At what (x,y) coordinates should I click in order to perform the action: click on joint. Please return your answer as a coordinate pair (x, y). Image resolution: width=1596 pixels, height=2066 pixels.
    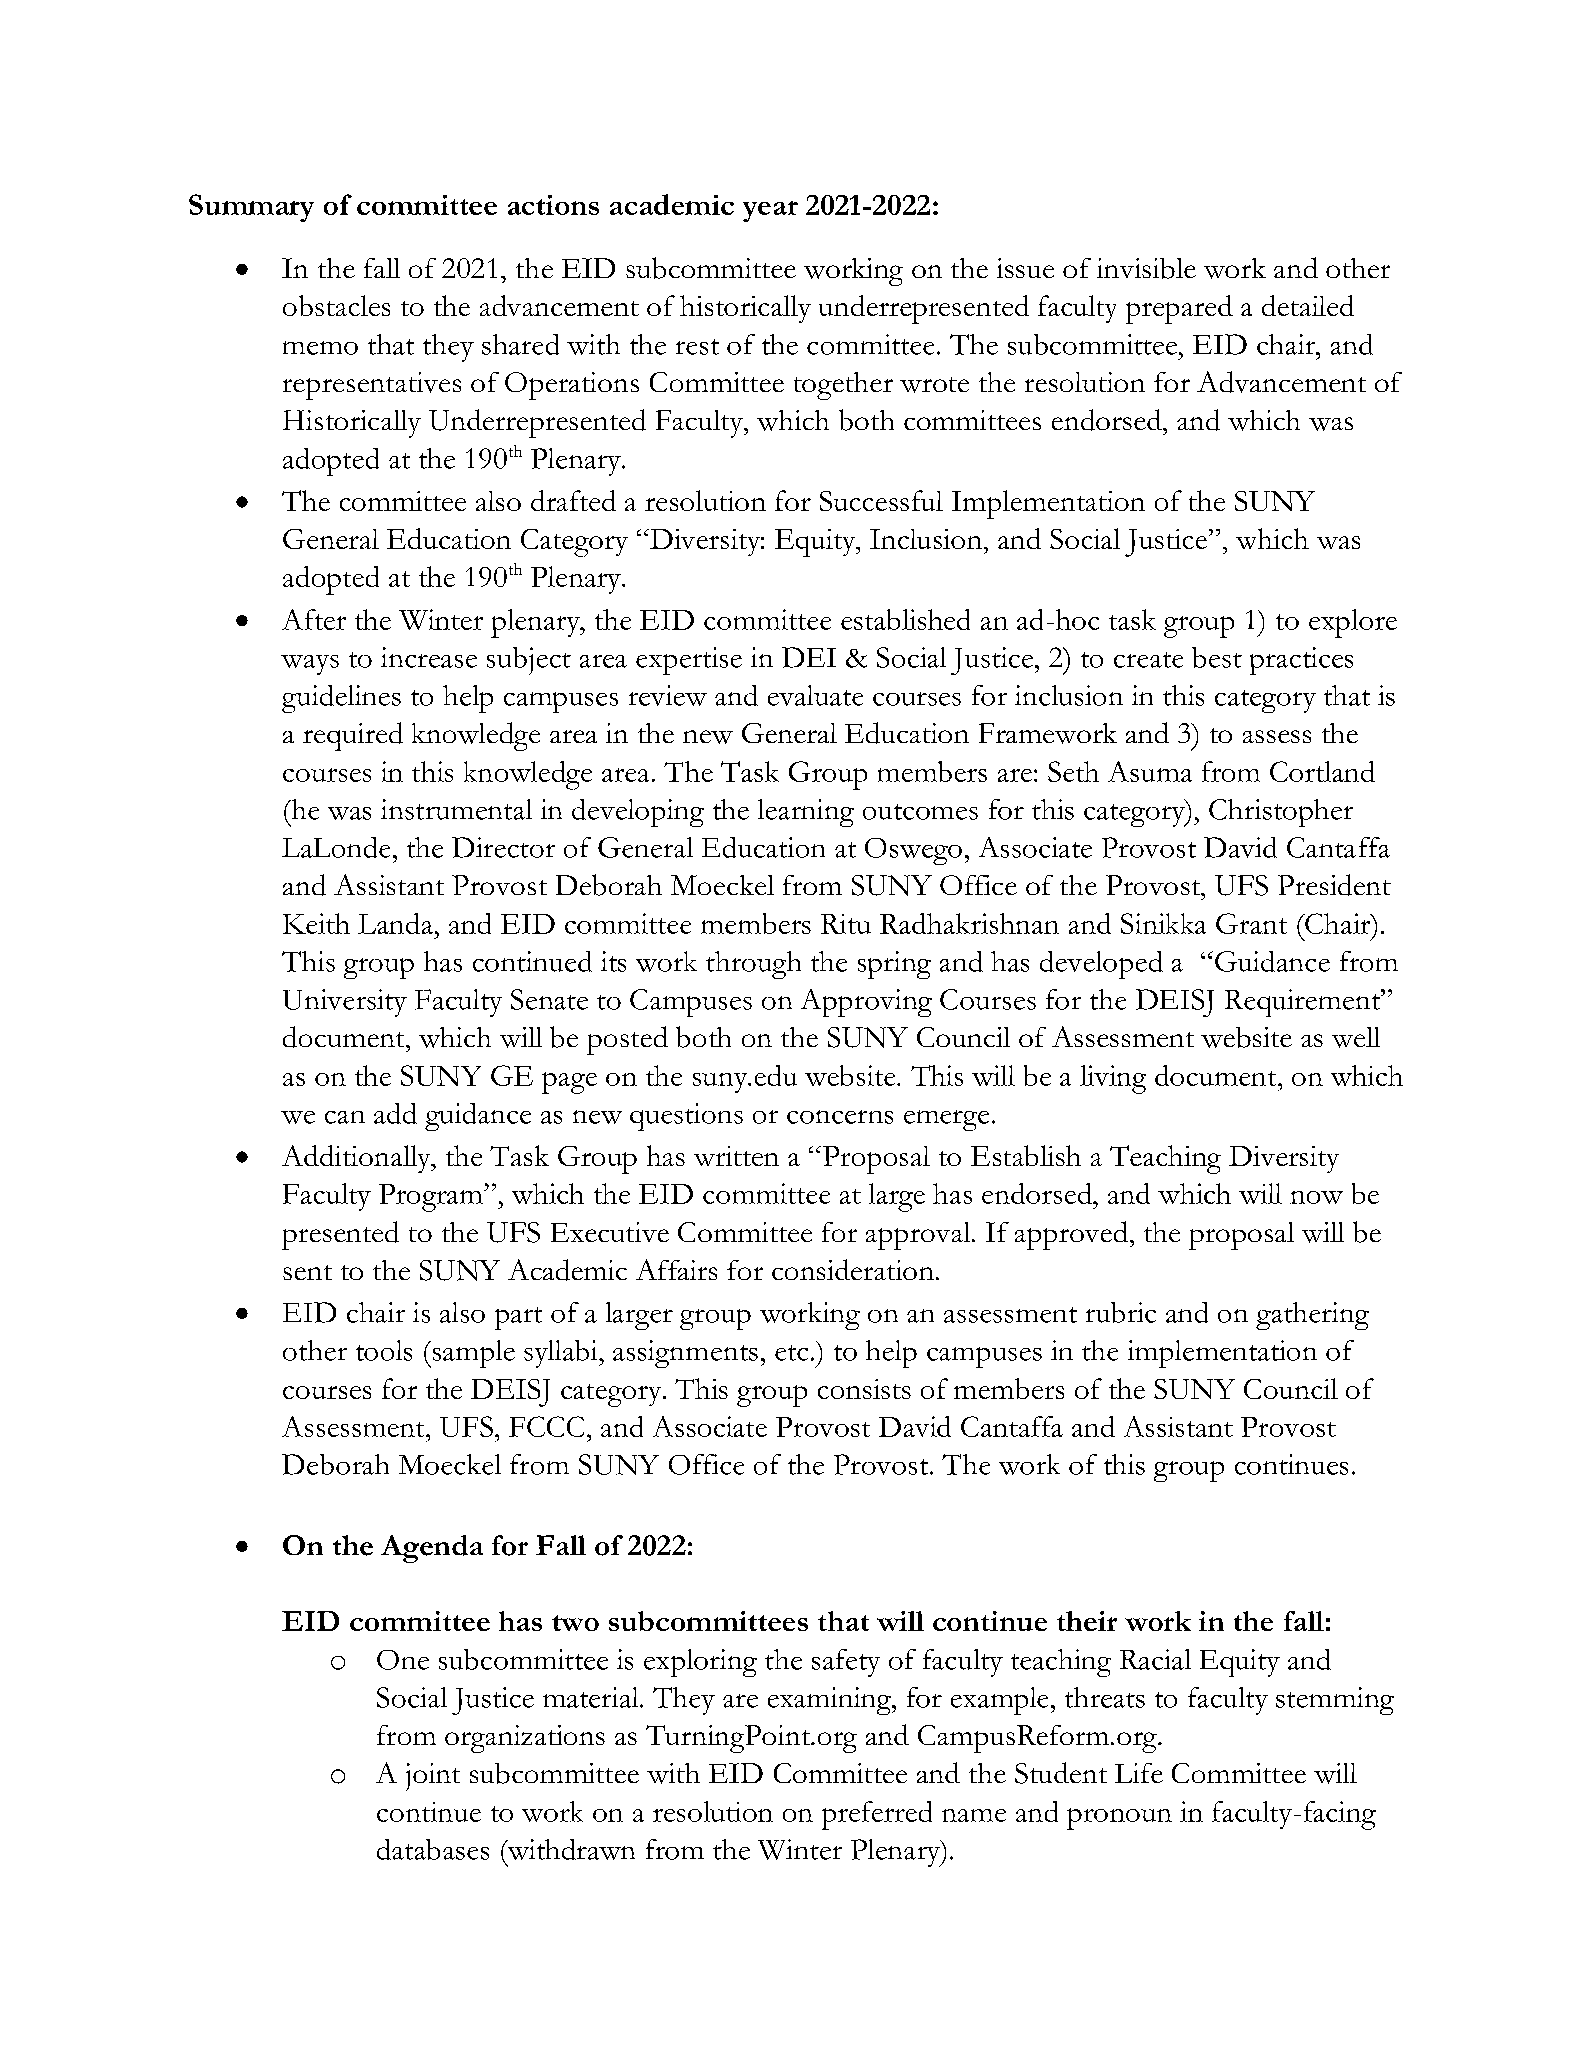
    Looking at the image, I should click on (433, 1777).
